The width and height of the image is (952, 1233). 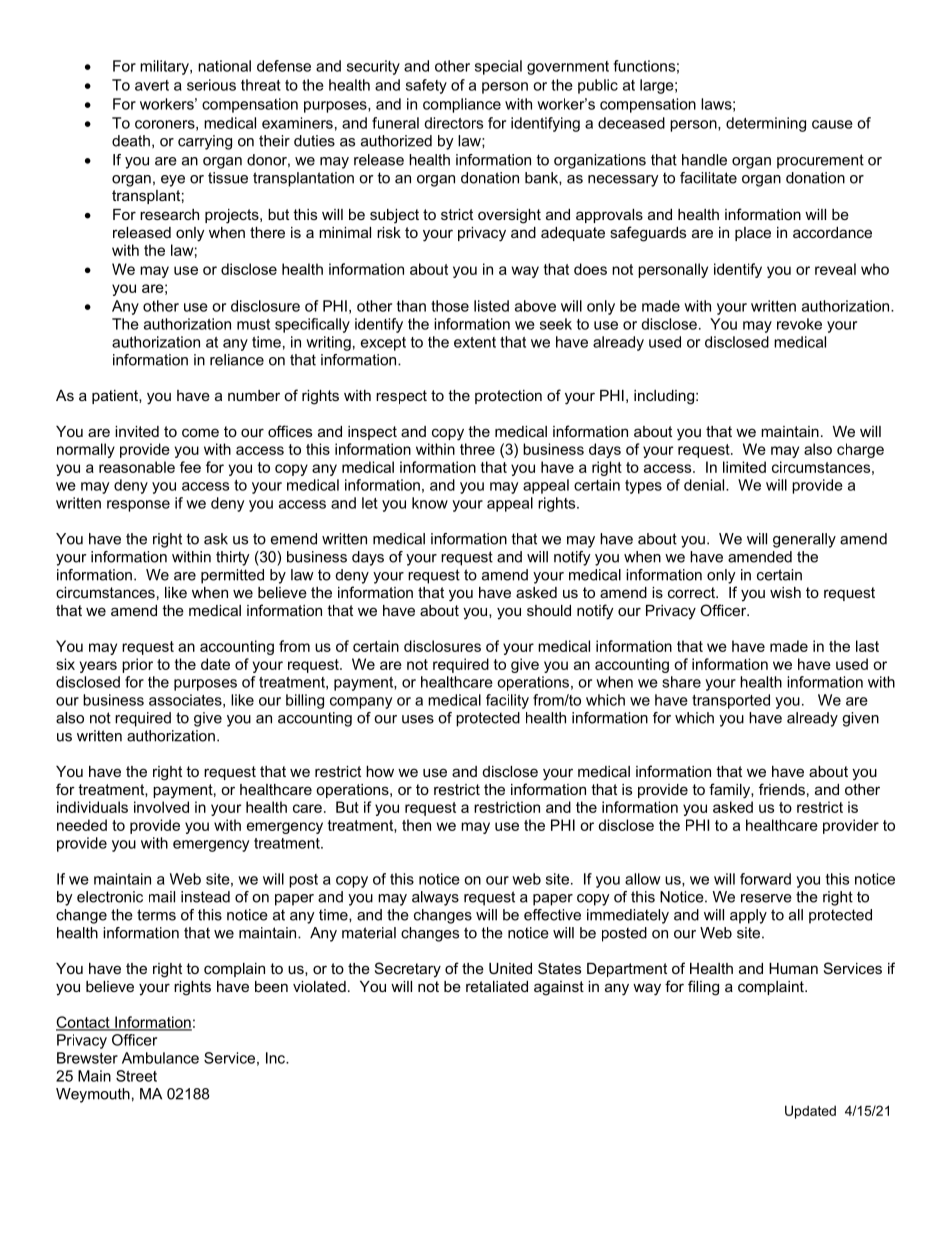 What do you see at coordinates (765, 879) in the image?
I see `forward` at bounding box center [765, 879].
